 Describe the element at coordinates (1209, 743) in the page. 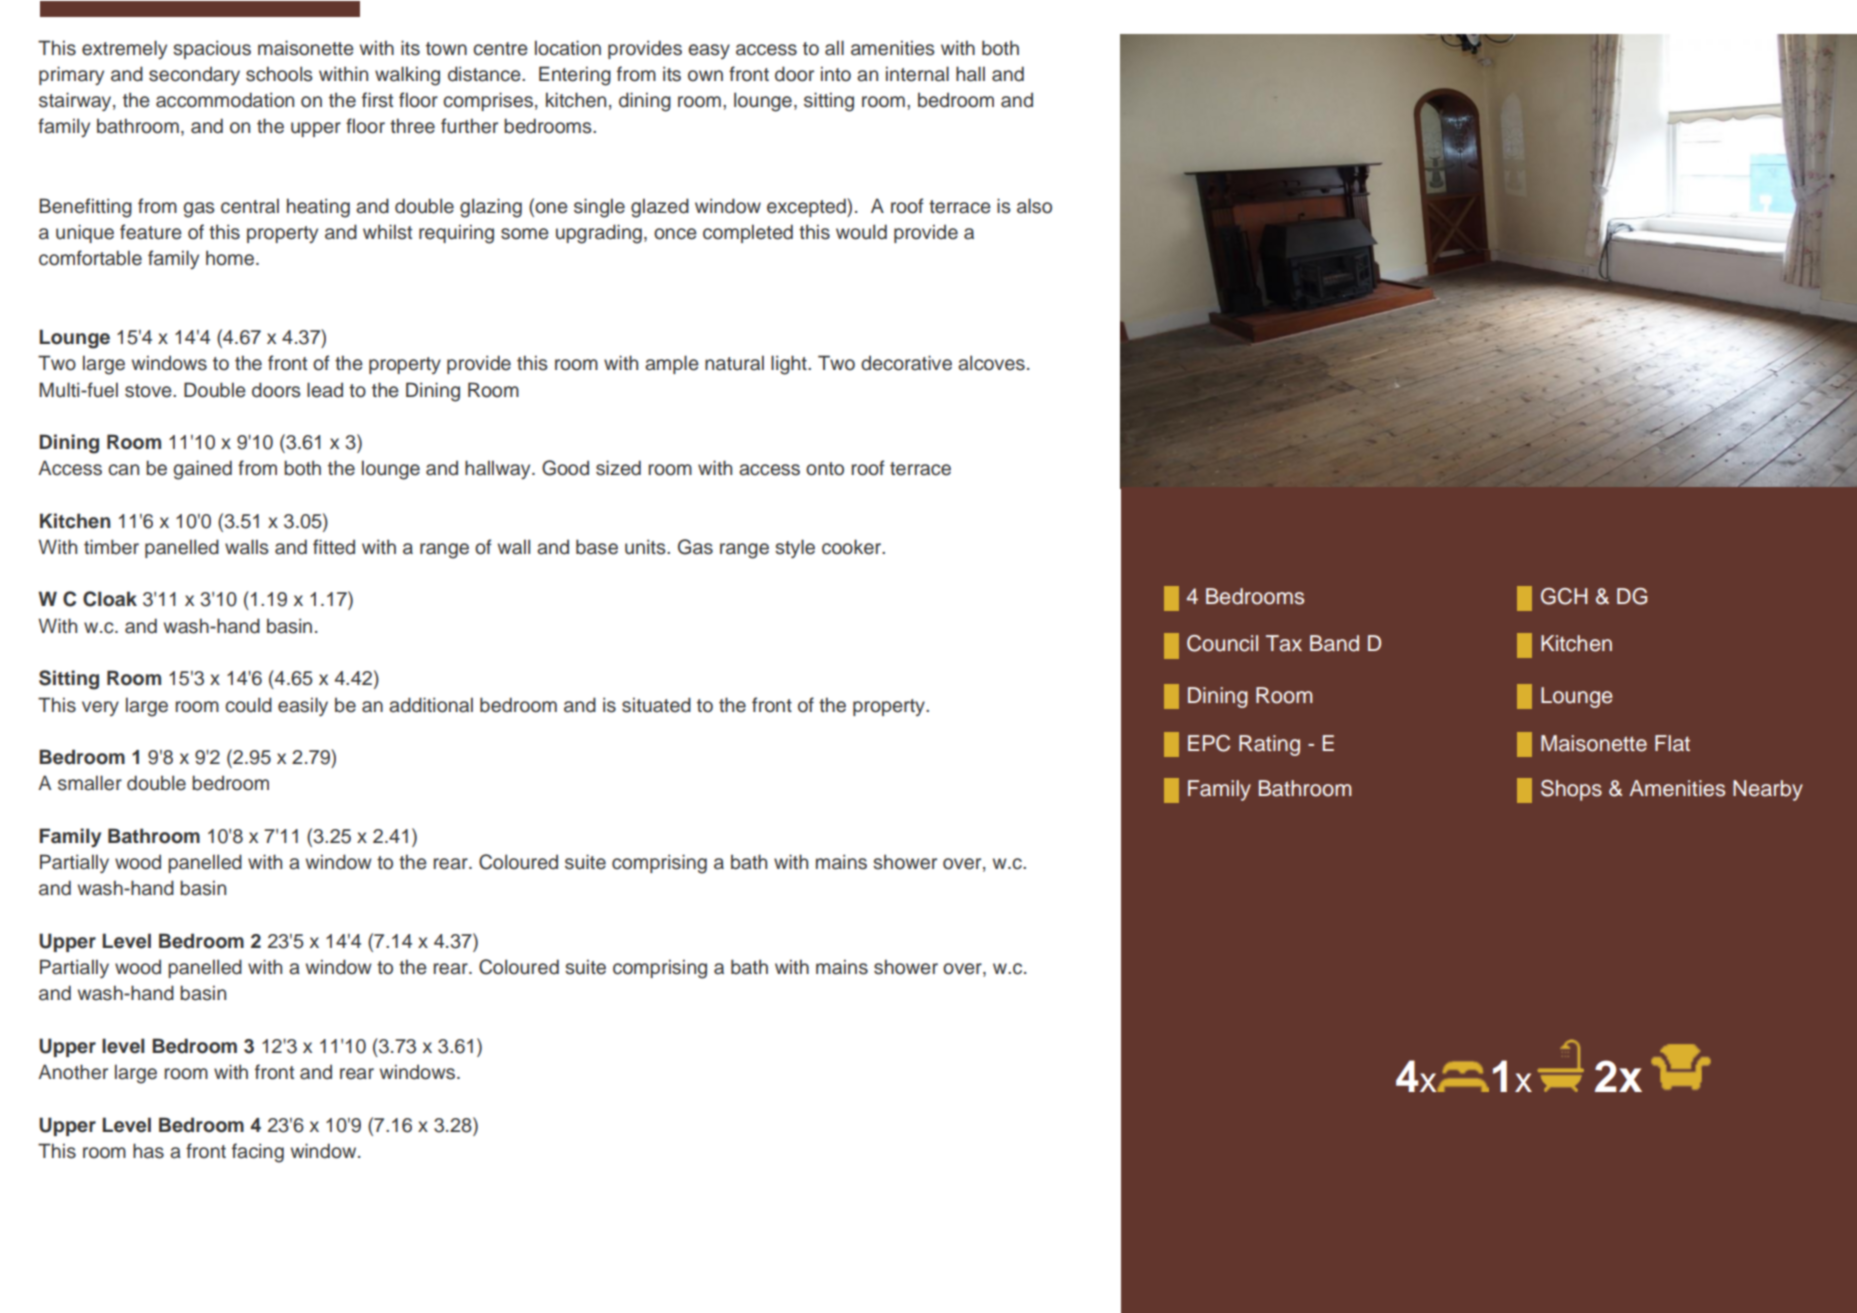

I see `EPC` at that location.
